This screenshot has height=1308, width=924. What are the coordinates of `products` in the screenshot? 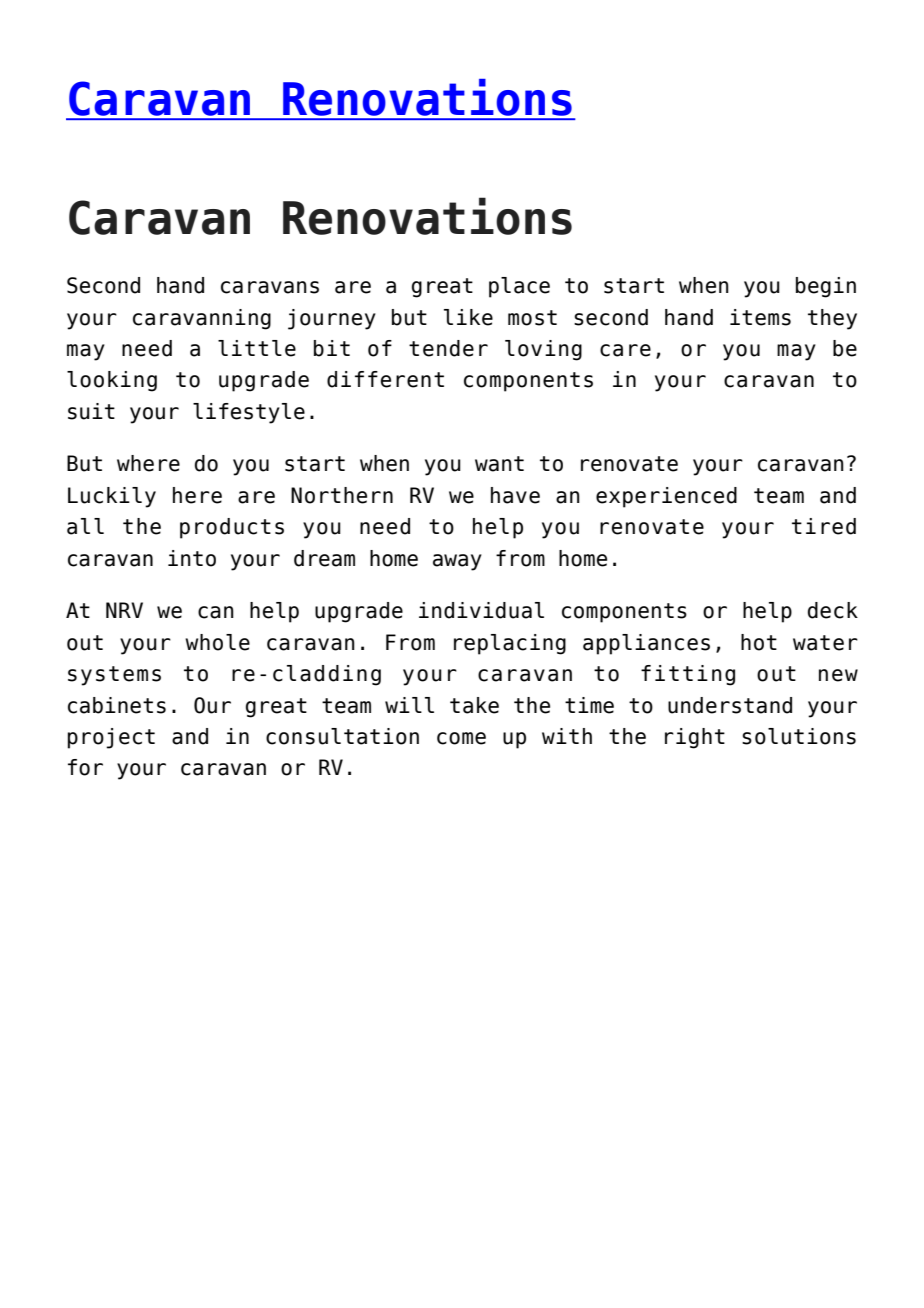 It's located at (232, 528).
